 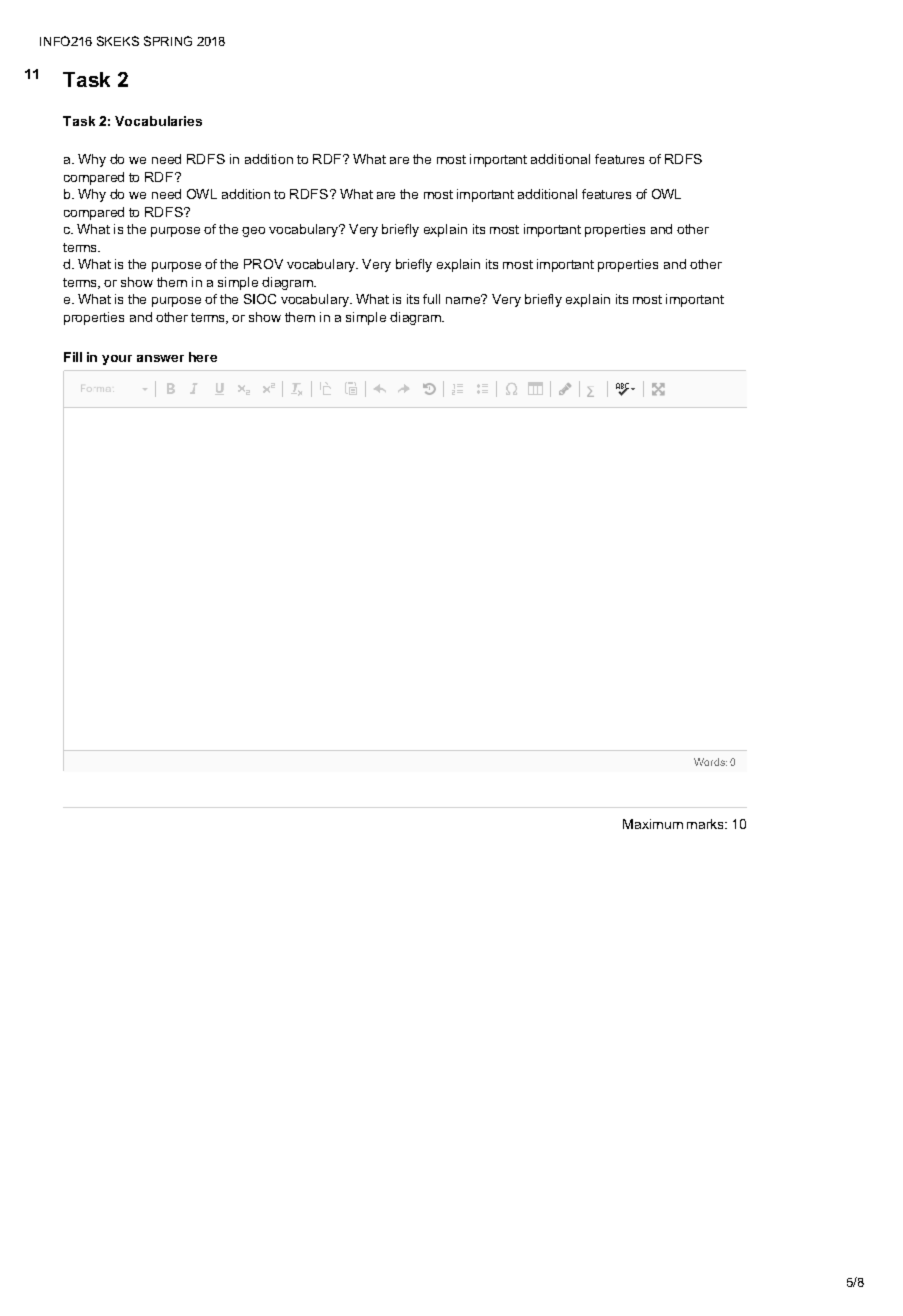 I want to click on Vocabularies, so click(x=158, y=121).
